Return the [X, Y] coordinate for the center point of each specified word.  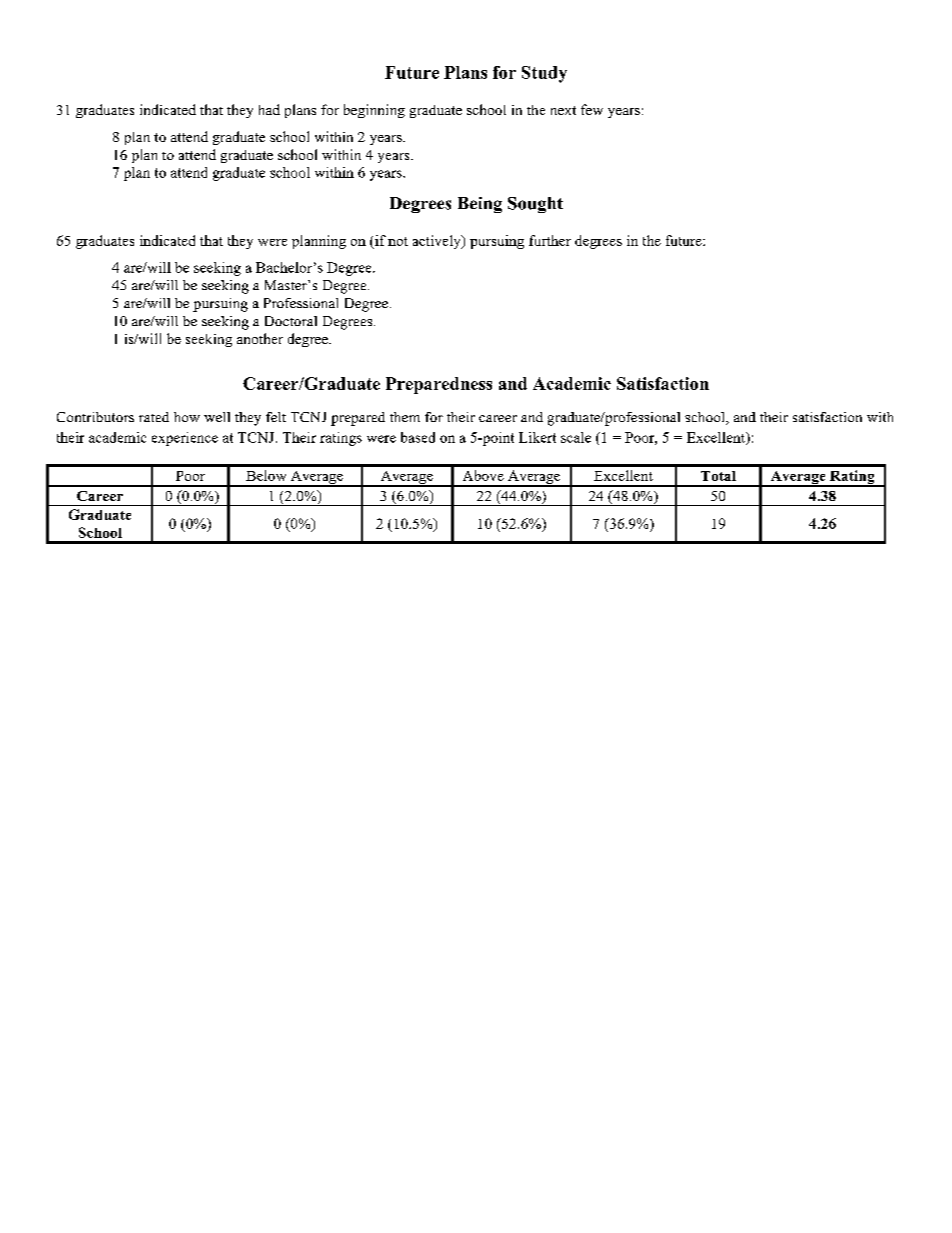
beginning [374, 111]
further [550, 240]
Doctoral [291, 321]
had [269, 109]
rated [154, 417]
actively [438, 242]
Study [544, 74]
